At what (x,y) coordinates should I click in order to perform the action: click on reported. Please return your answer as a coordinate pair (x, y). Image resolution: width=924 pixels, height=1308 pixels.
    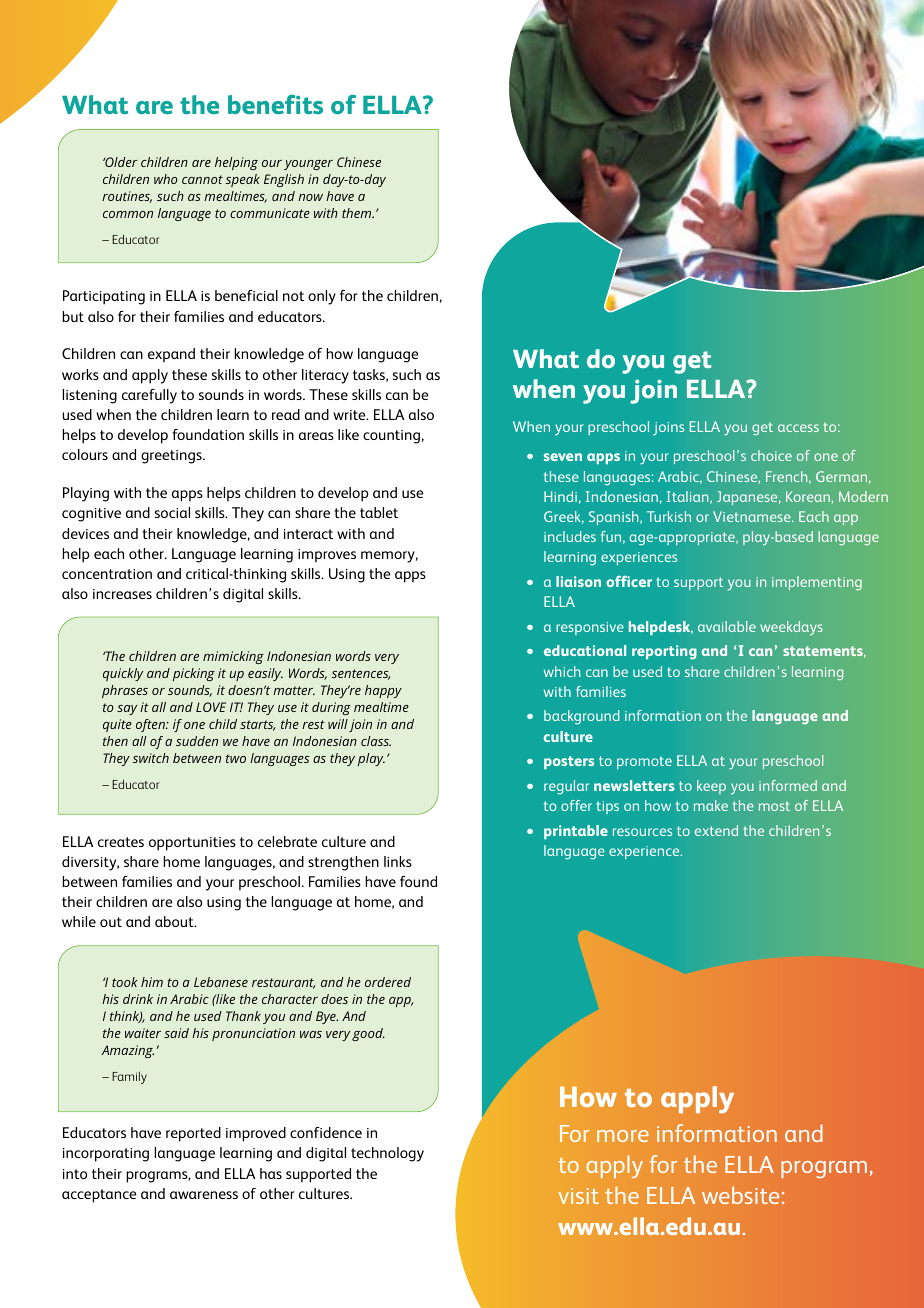
    Looking at the image, I should click on (193, 1134).
